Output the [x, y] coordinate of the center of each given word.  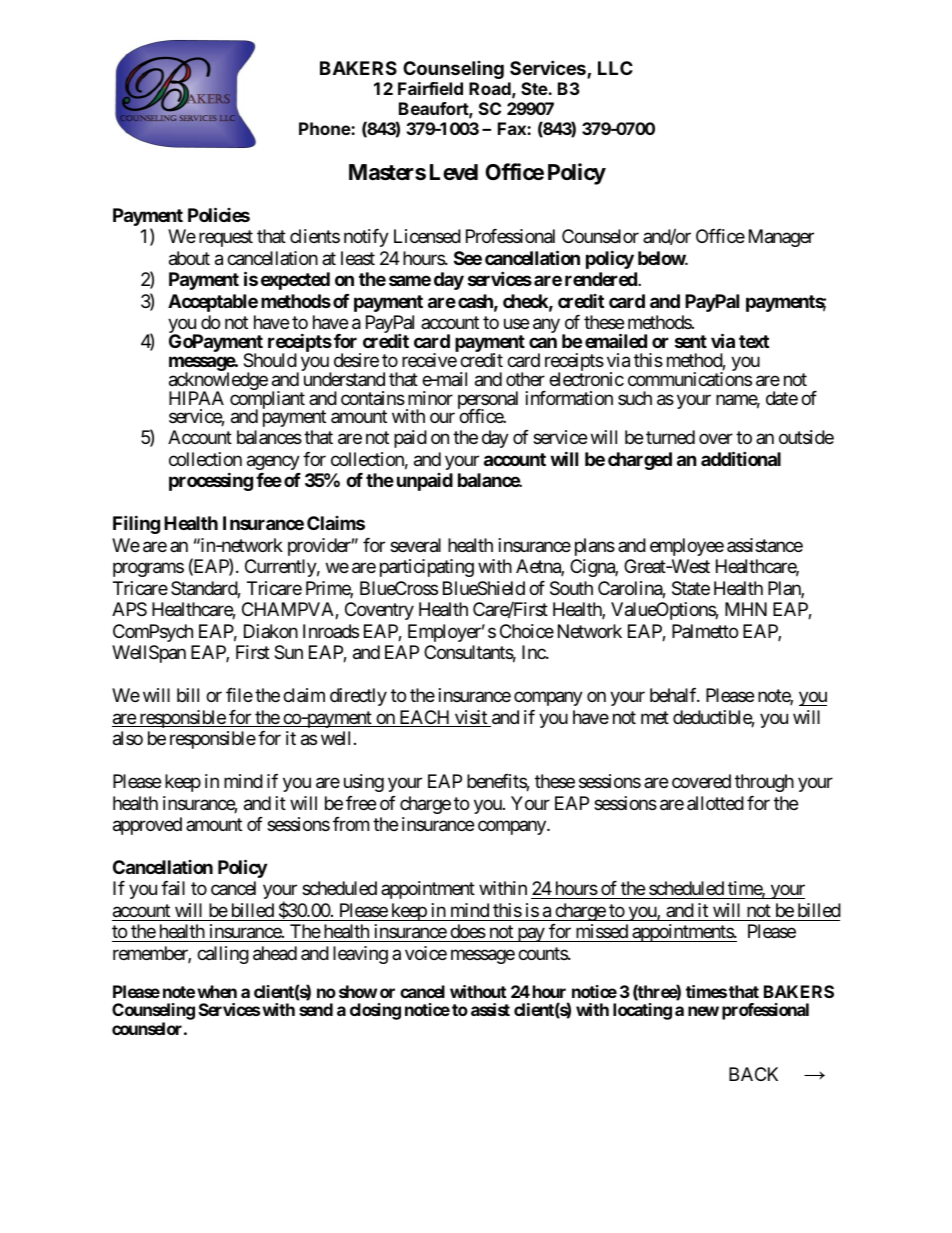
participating [427, 568]
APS [129, 609]
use [516, 324]
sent [691, 341]
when [217, 991]
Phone [325, 128]
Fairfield [430, 88]
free [361, 803]
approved [147, 826]
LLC [615, 68]
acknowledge [218, 382]
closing [375, 1011]
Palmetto [705, 631]
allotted [715, 803]
